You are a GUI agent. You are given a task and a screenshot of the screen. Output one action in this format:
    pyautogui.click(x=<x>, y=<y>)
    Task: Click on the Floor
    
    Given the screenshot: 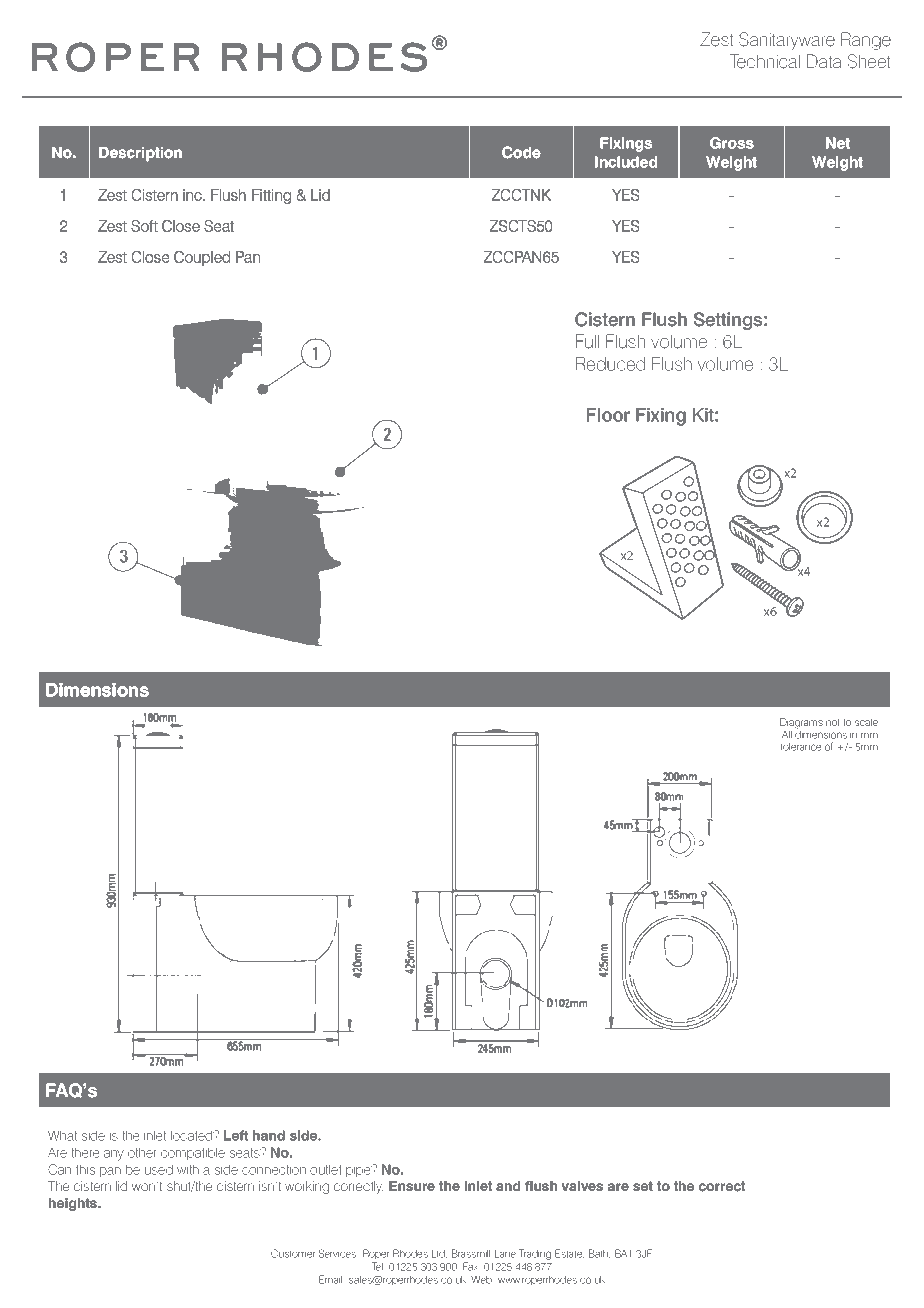 What is the action you would take?
    pyautogui.click(x=608, y=415)
